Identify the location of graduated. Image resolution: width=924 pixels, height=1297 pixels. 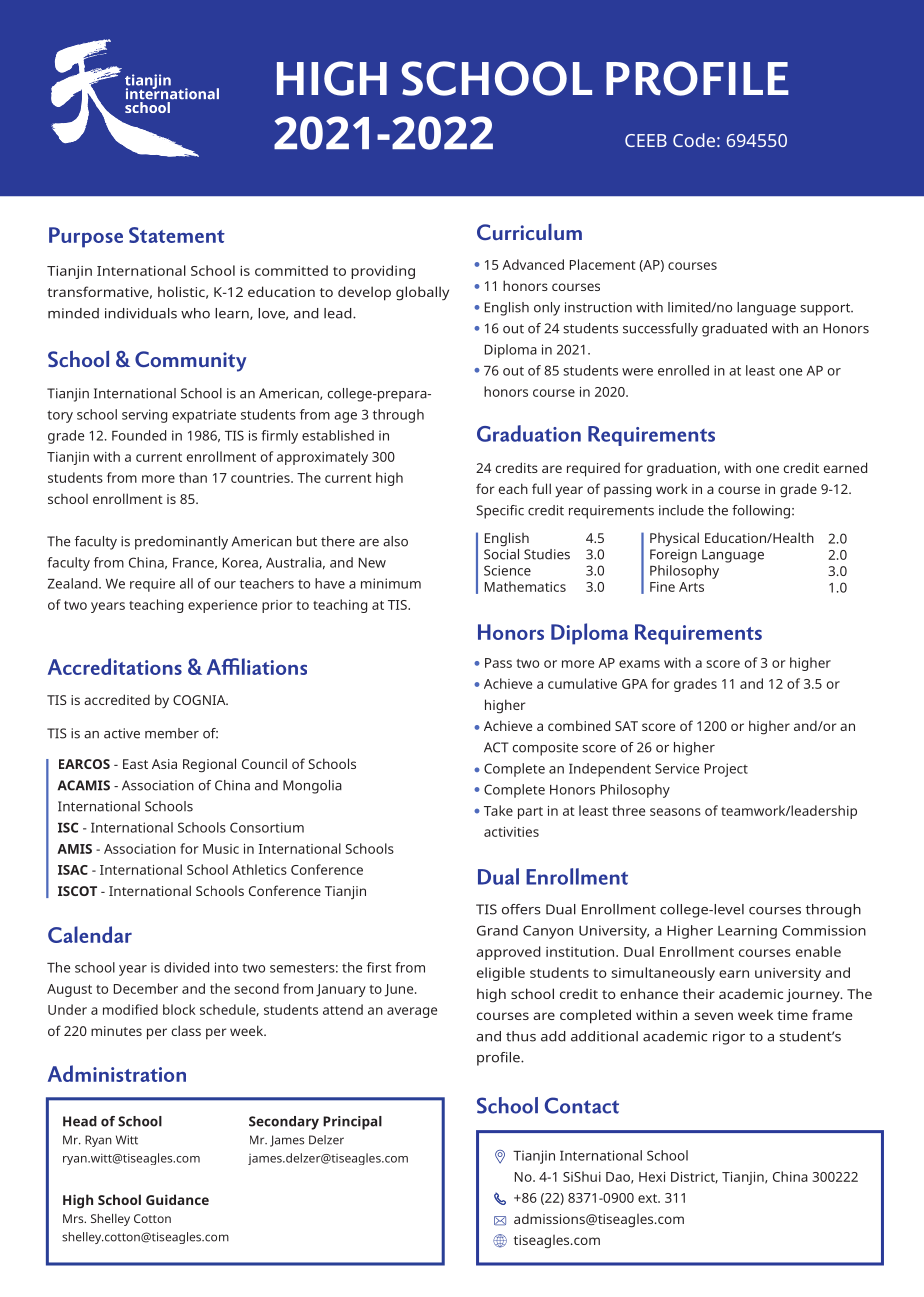
(734, 330).
